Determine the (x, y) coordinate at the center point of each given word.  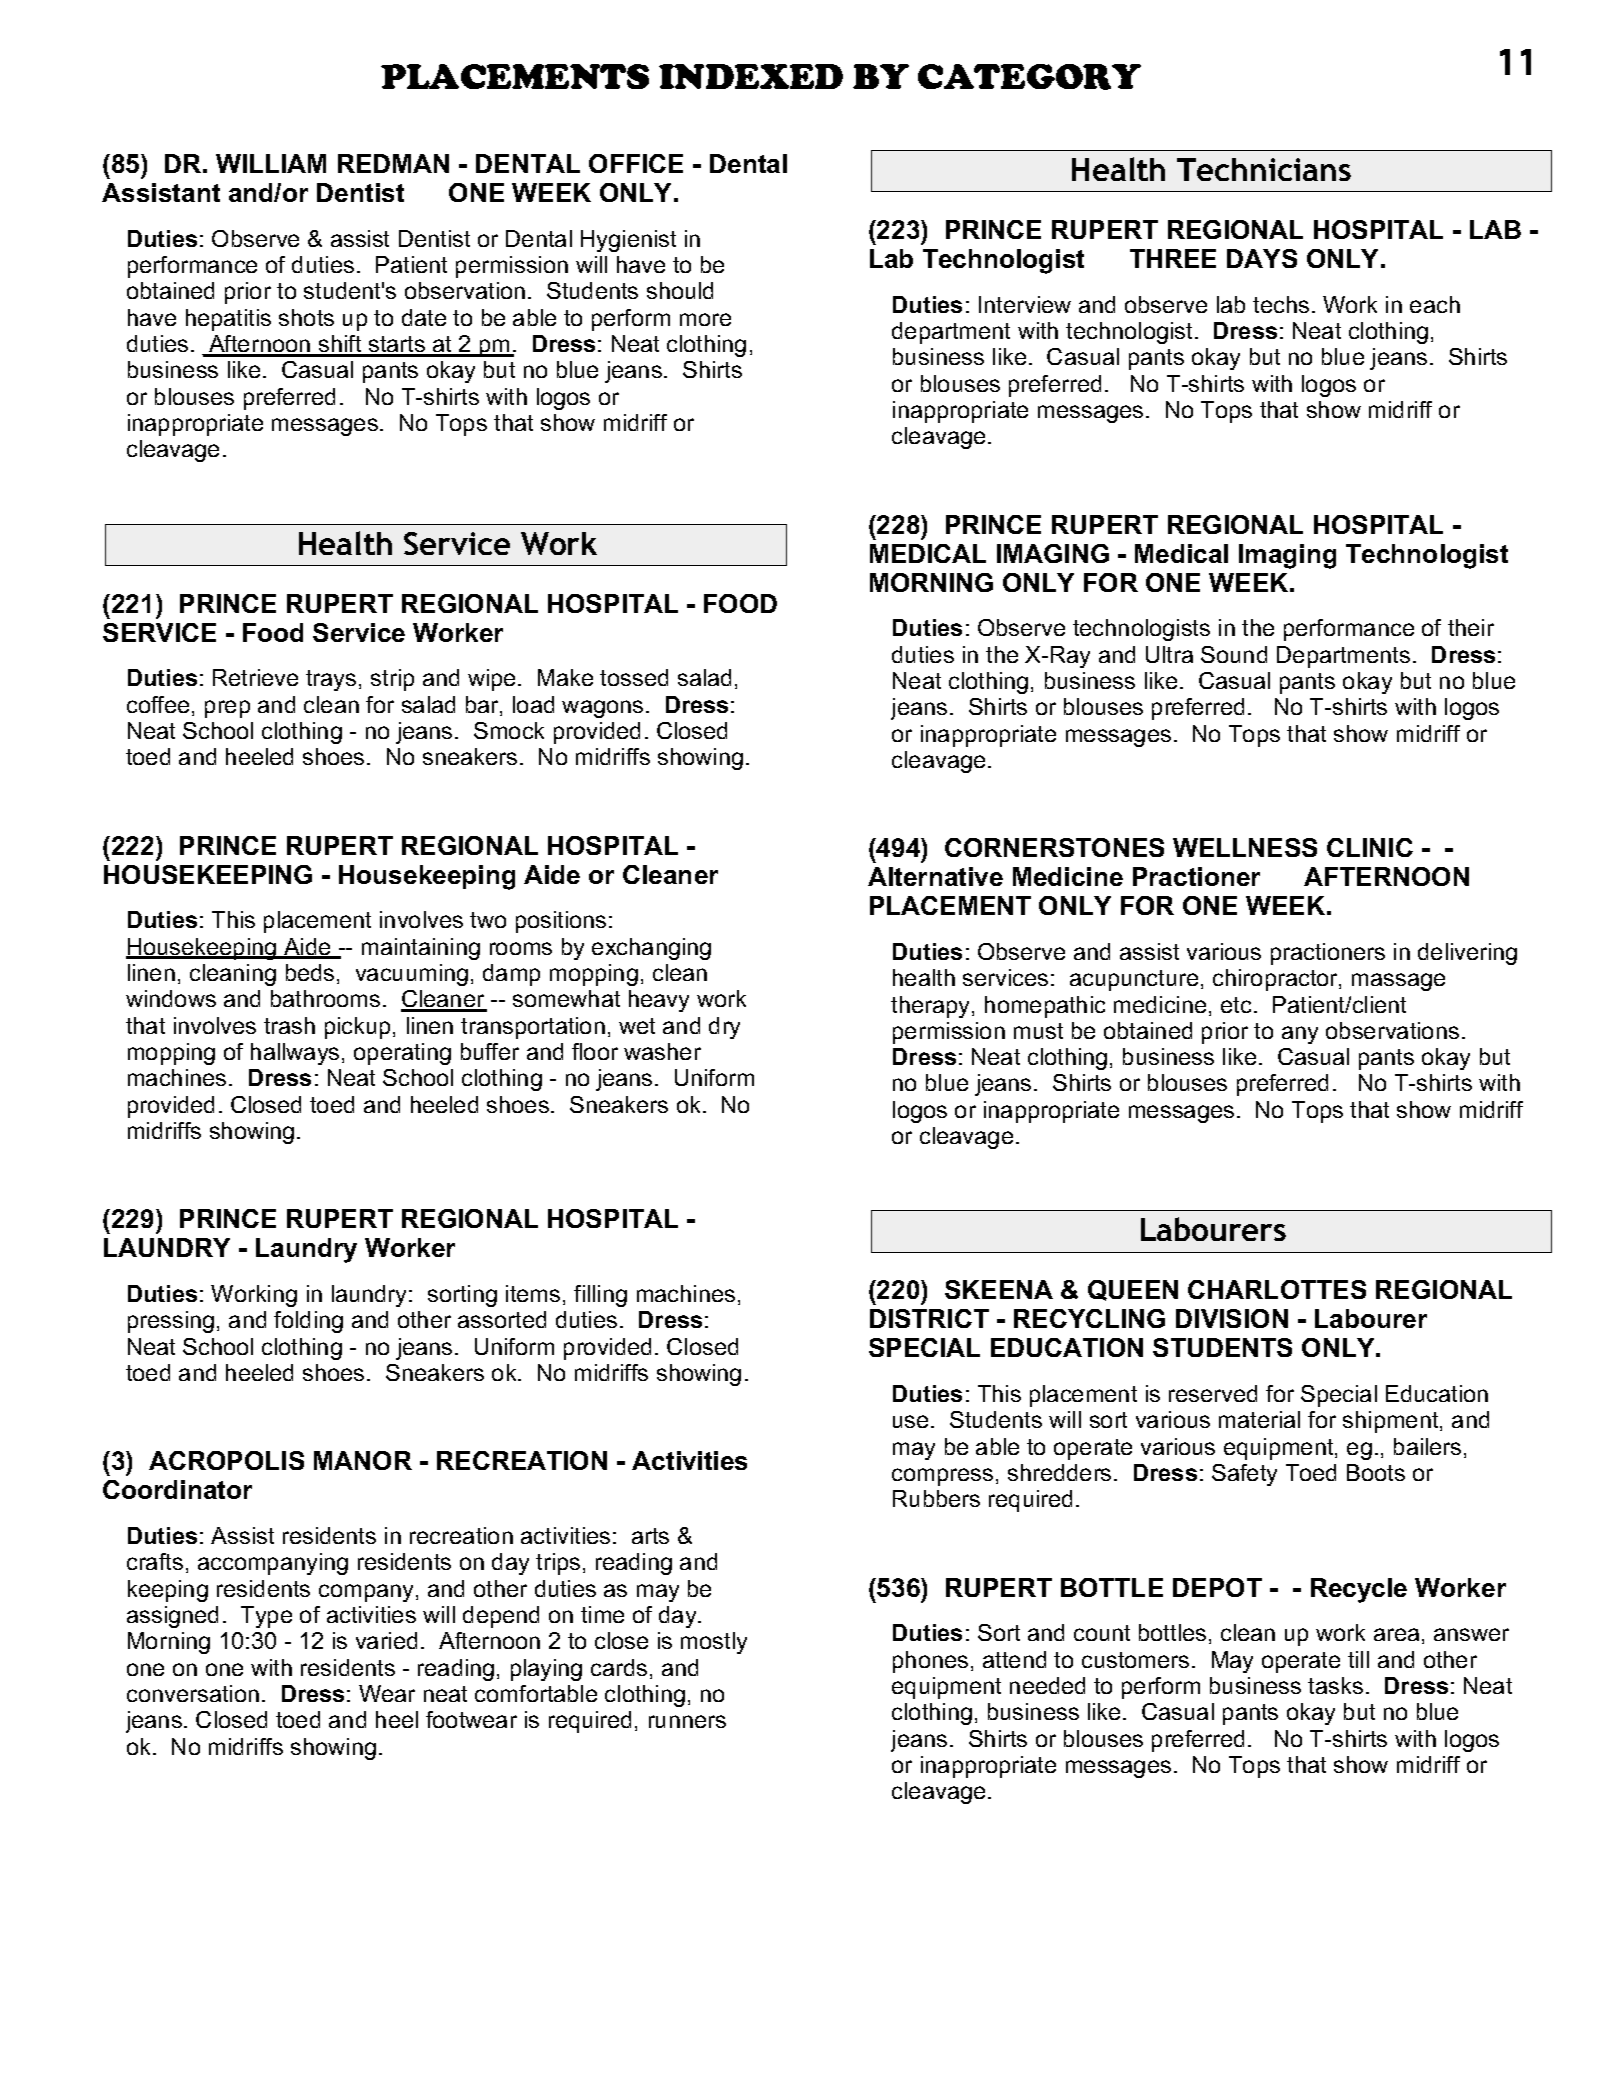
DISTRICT (929, 1318)
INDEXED (751, 76)
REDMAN (393, 163)
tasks (1335, 1685)
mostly (714, 1643)
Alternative (935, 876)
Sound (1234, 654)
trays (331, 680)
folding (308, 1322)
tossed (634, 677)
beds (310, 972)
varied (386, 1640)
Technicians (1264, 169)
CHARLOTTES (1277, 1289)
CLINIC (1370, 847)
